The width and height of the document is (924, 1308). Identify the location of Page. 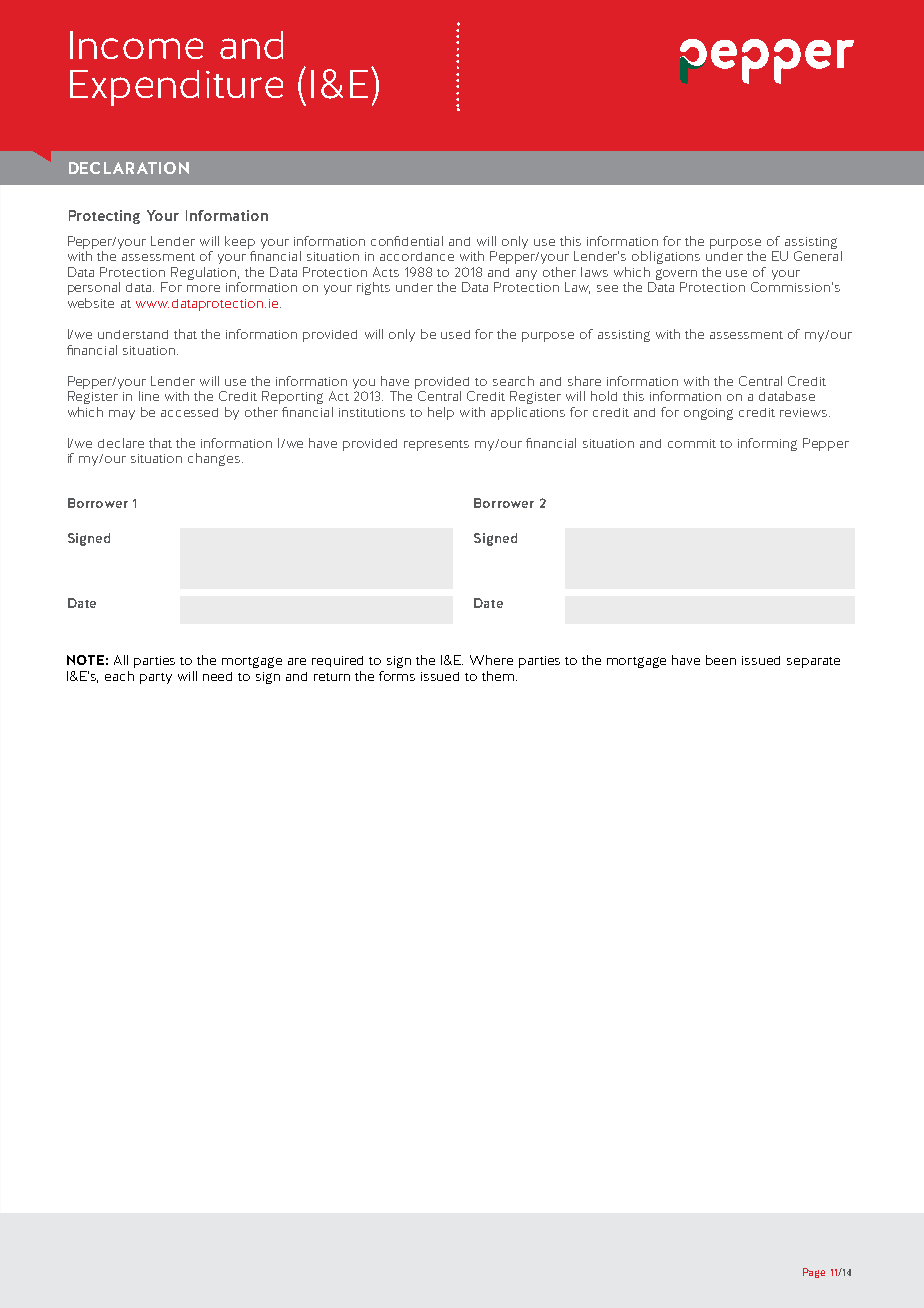
(814, 1273).
